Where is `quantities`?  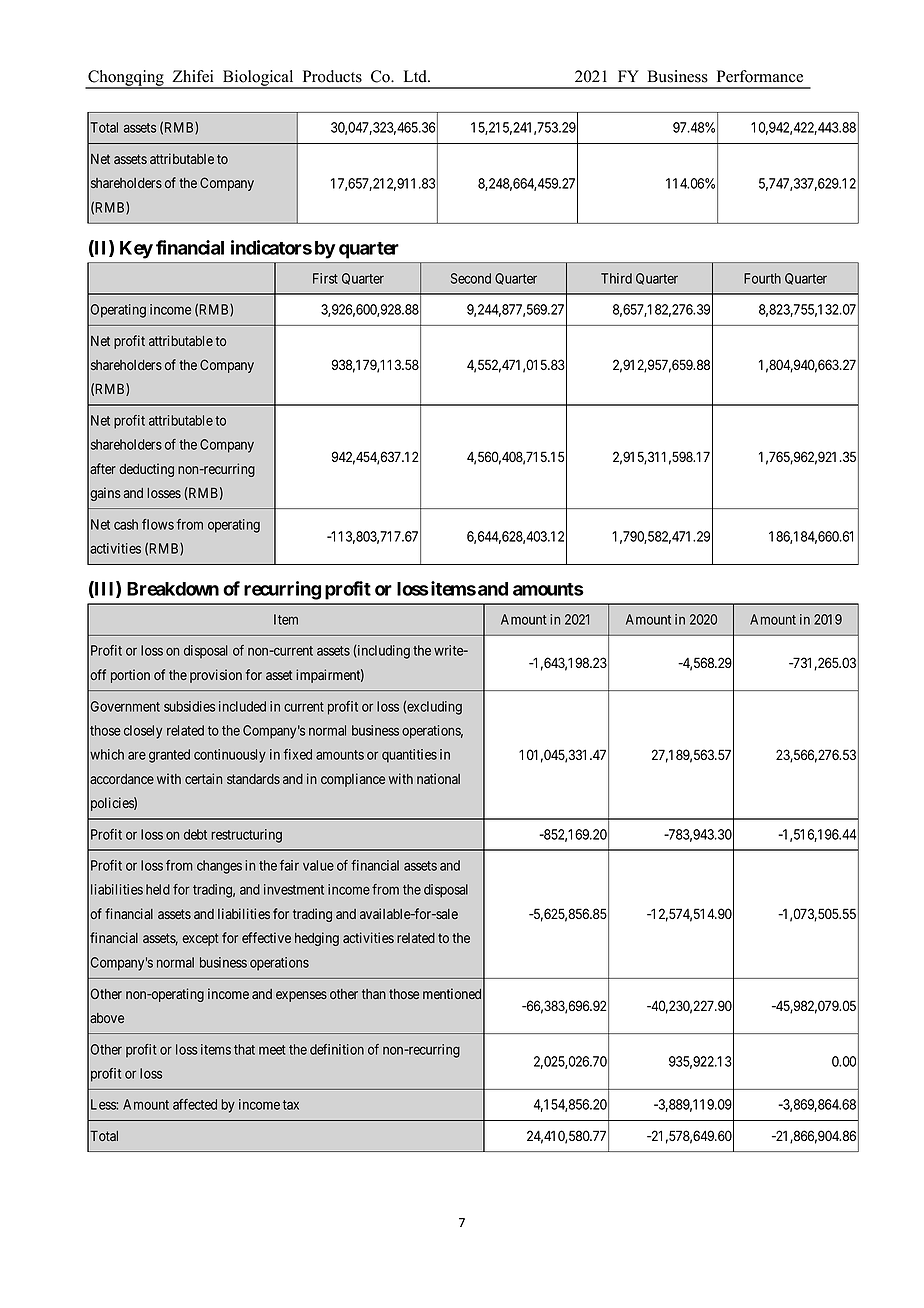
quantities is located at coordinates (409, 756).
